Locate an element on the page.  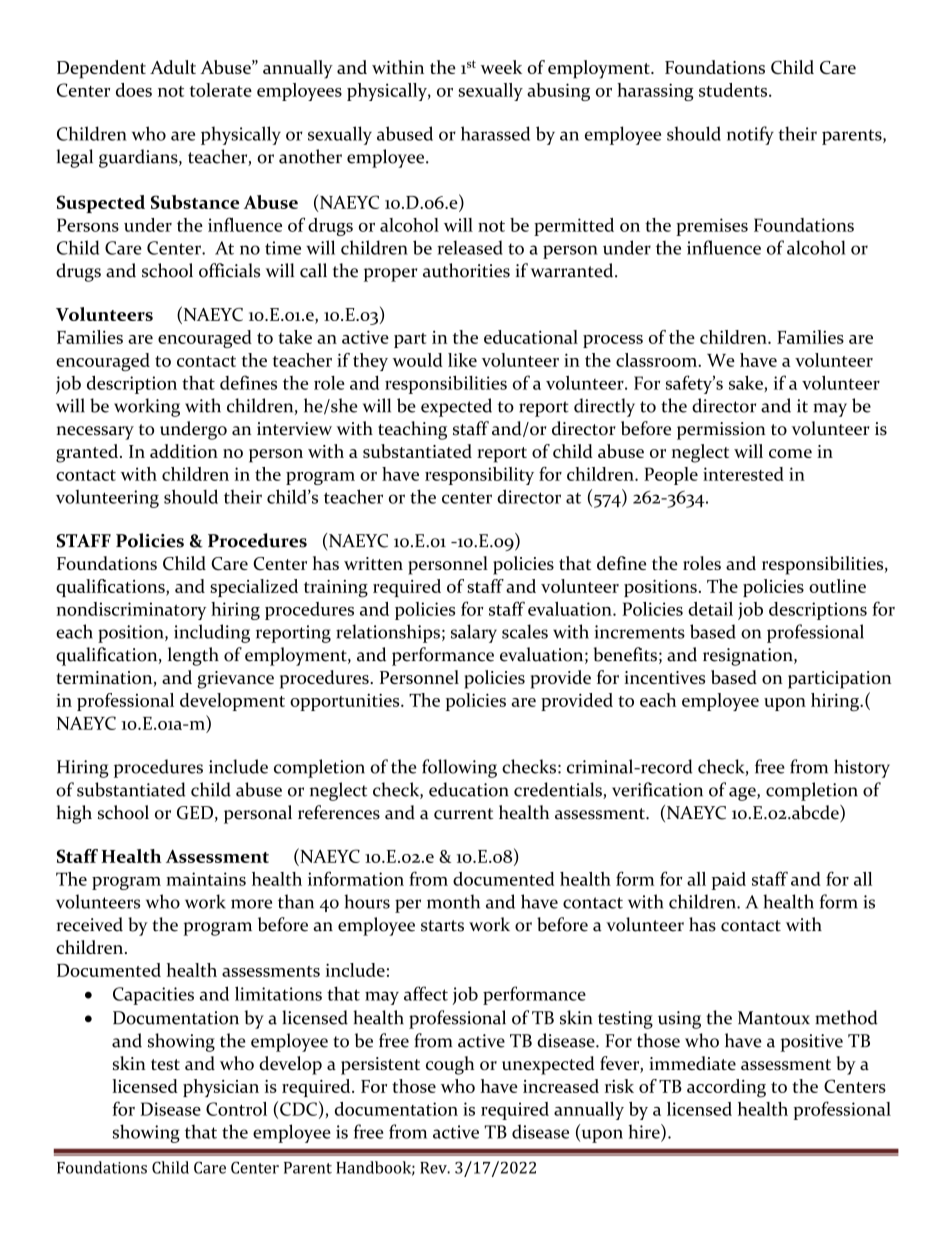
including is located at coordinates (212, 633).
